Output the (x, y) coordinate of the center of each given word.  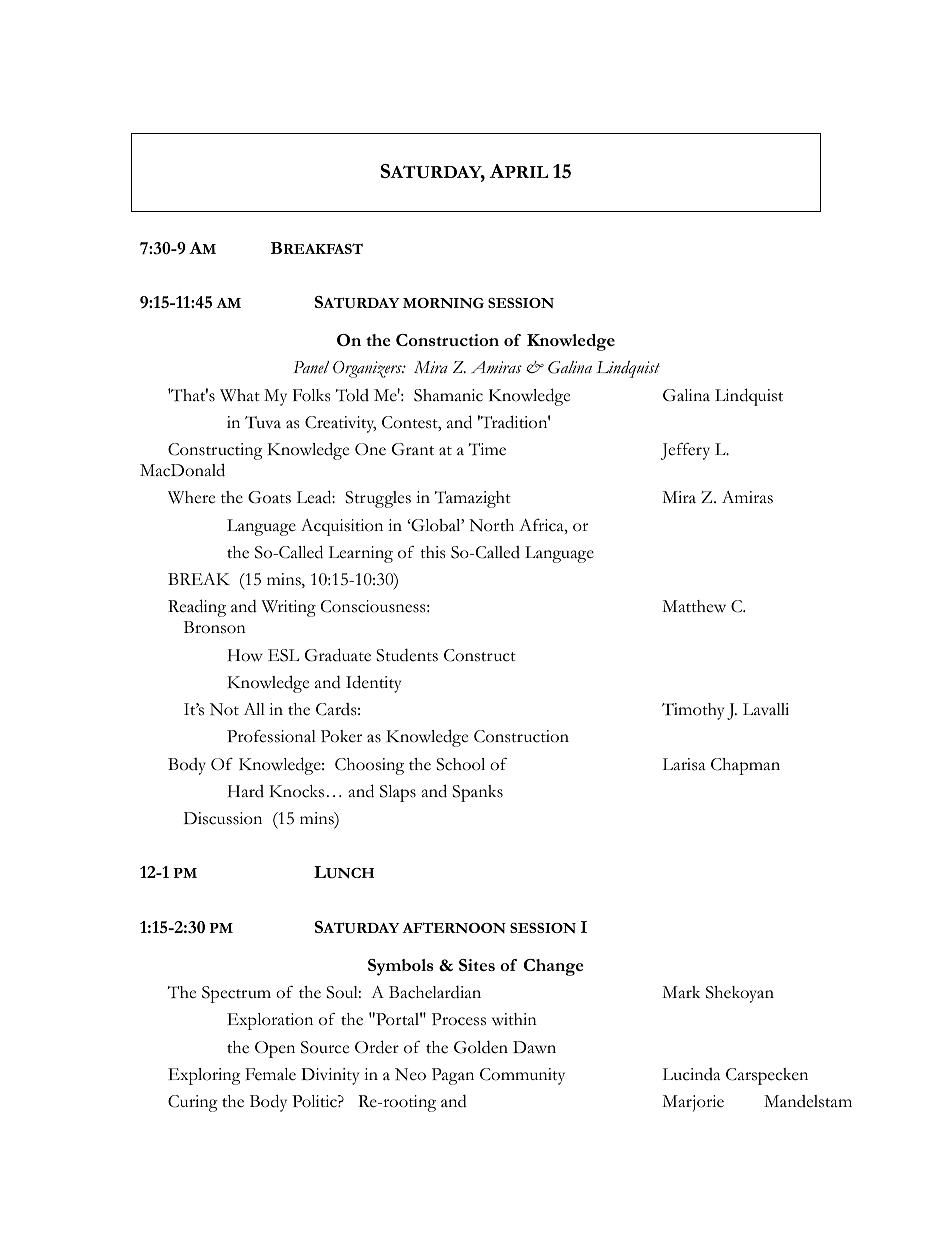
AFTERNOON (454, 927)
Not (224, 709)
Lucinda (691, 1074)
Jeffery (685, 451)
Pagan (453, 1076)
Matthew (694, 606)
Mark (681, 992)
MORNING (443, 303)
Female (270, 1074)
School (460, 764)
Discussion (223, 818)
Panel (311, 367)
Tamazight (473, 499)
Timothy (693, 711)
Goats (269, 497)
